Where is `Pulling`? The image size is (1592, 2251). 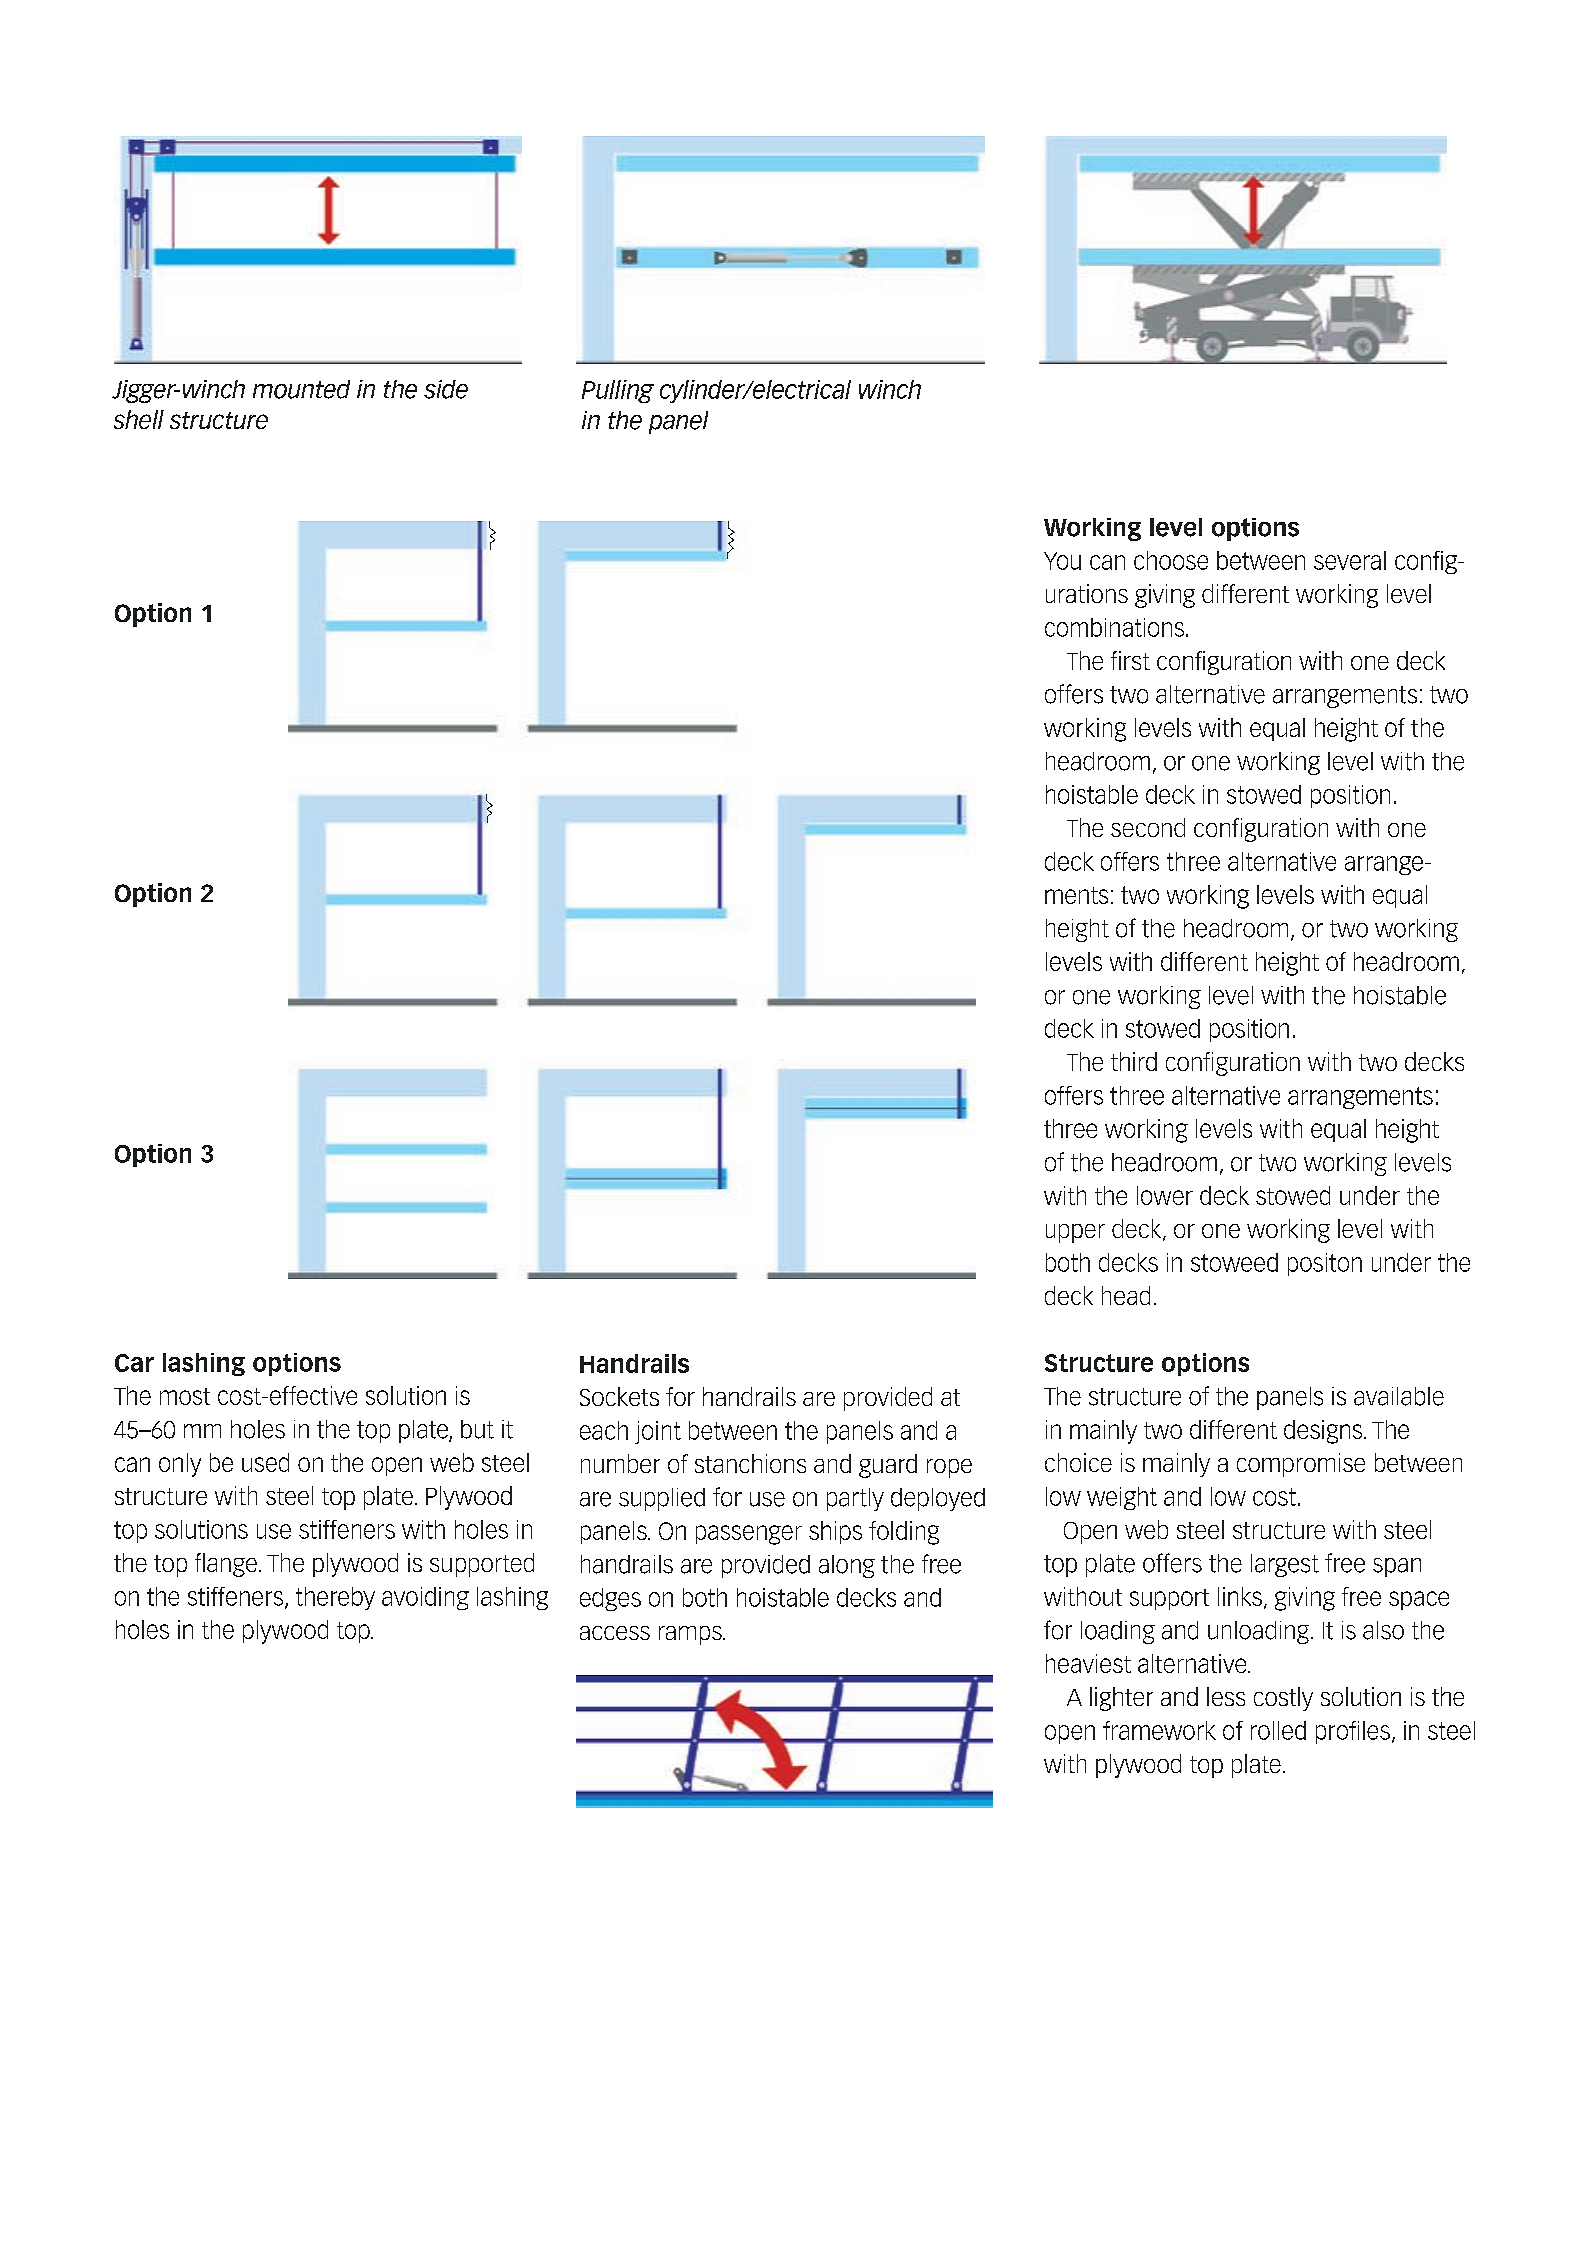 Pulling is located at coordinates (618, 391).
